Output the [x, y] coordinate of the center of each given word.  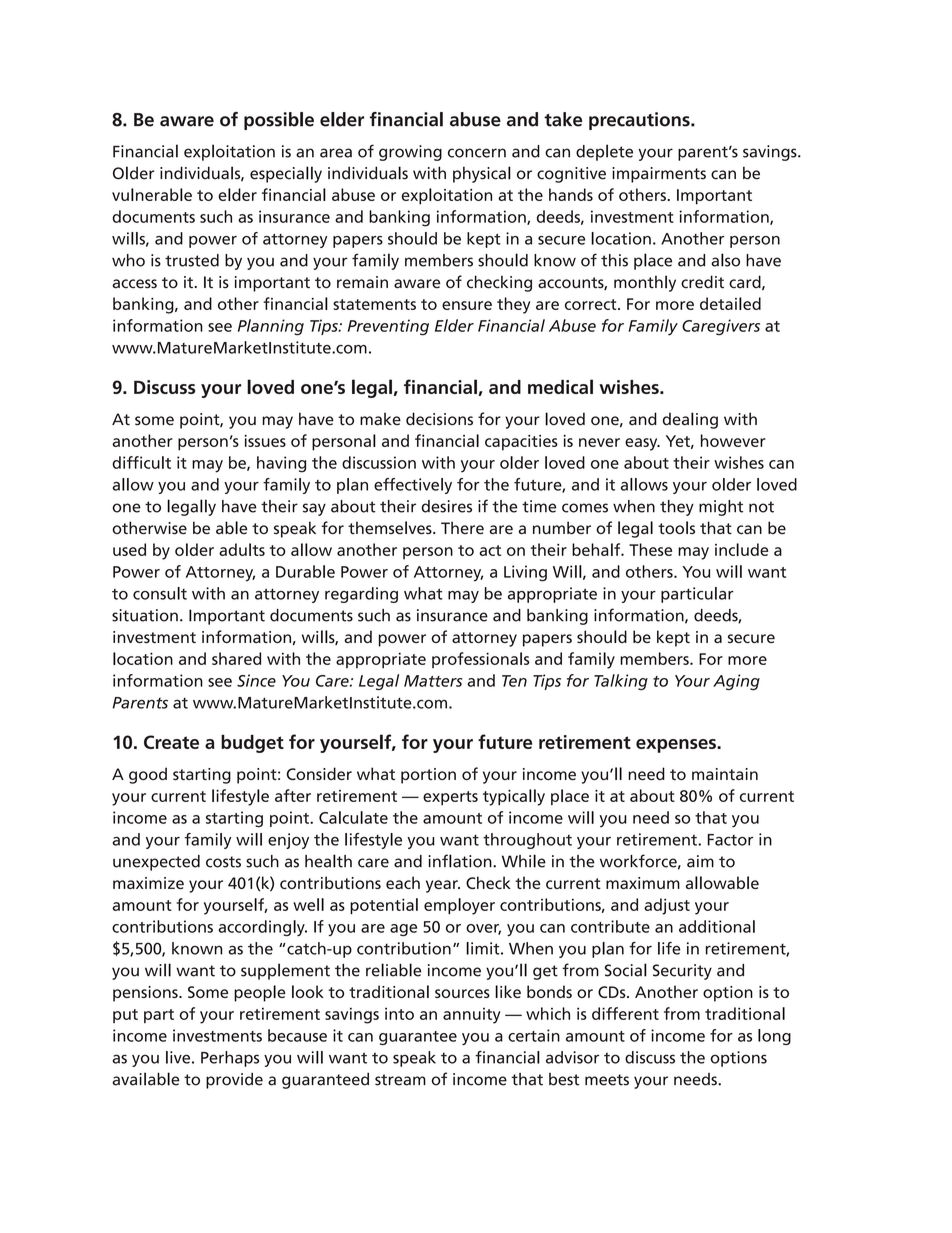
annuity [472, 1016]
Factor [730, 840]
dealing [690, 420]
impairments [659, 175]
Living [525, 573]
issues [265, 441]
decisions [439, 419]
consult [160, 593]
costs [223, 862]
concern [477, 153]
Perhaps [230, 1059]
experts [450, 798]
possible [279, 121]
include [742, 549]
